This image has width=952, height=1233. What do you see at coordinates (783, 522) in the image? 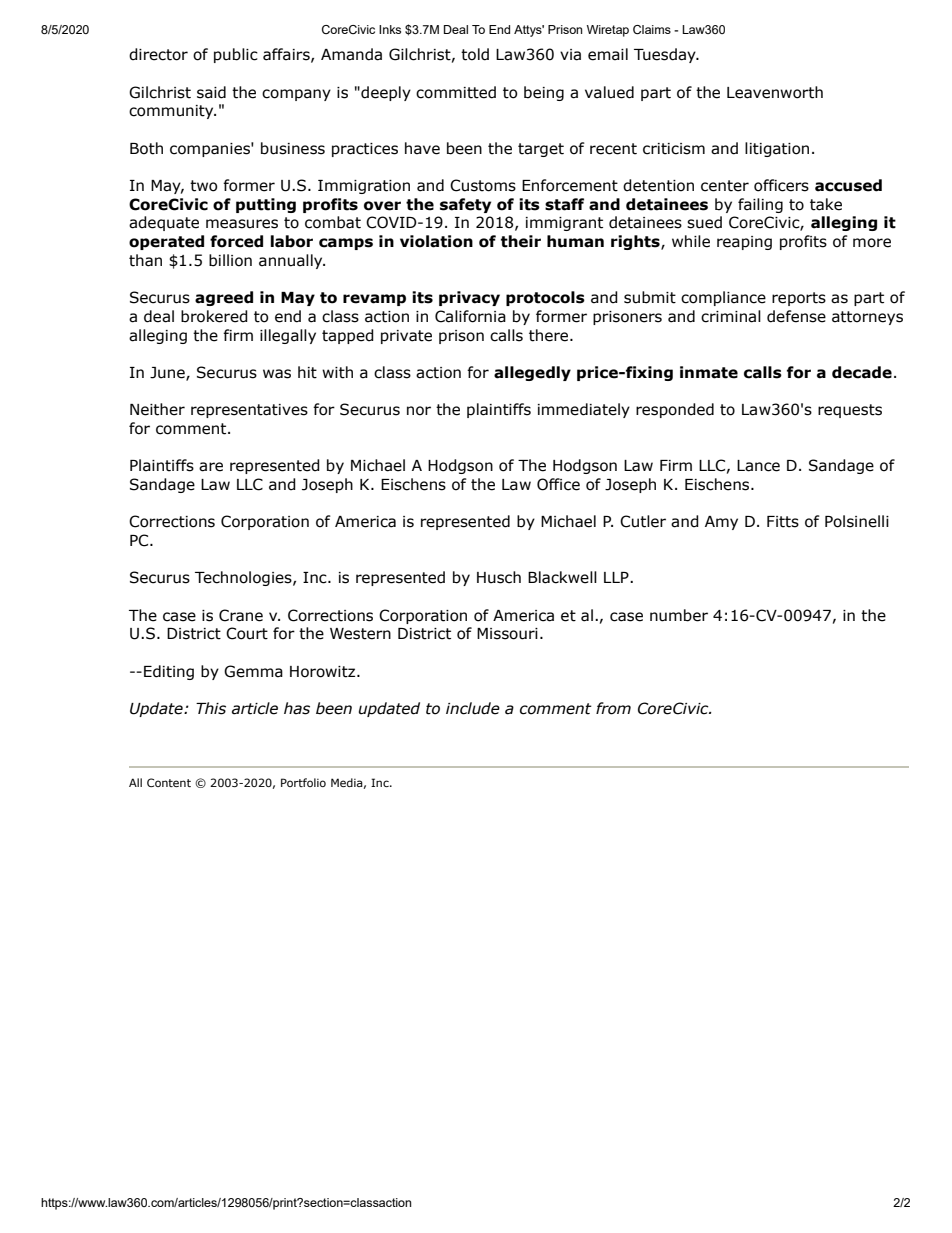
I see `Fitts` at bounding box center [783, 522].
